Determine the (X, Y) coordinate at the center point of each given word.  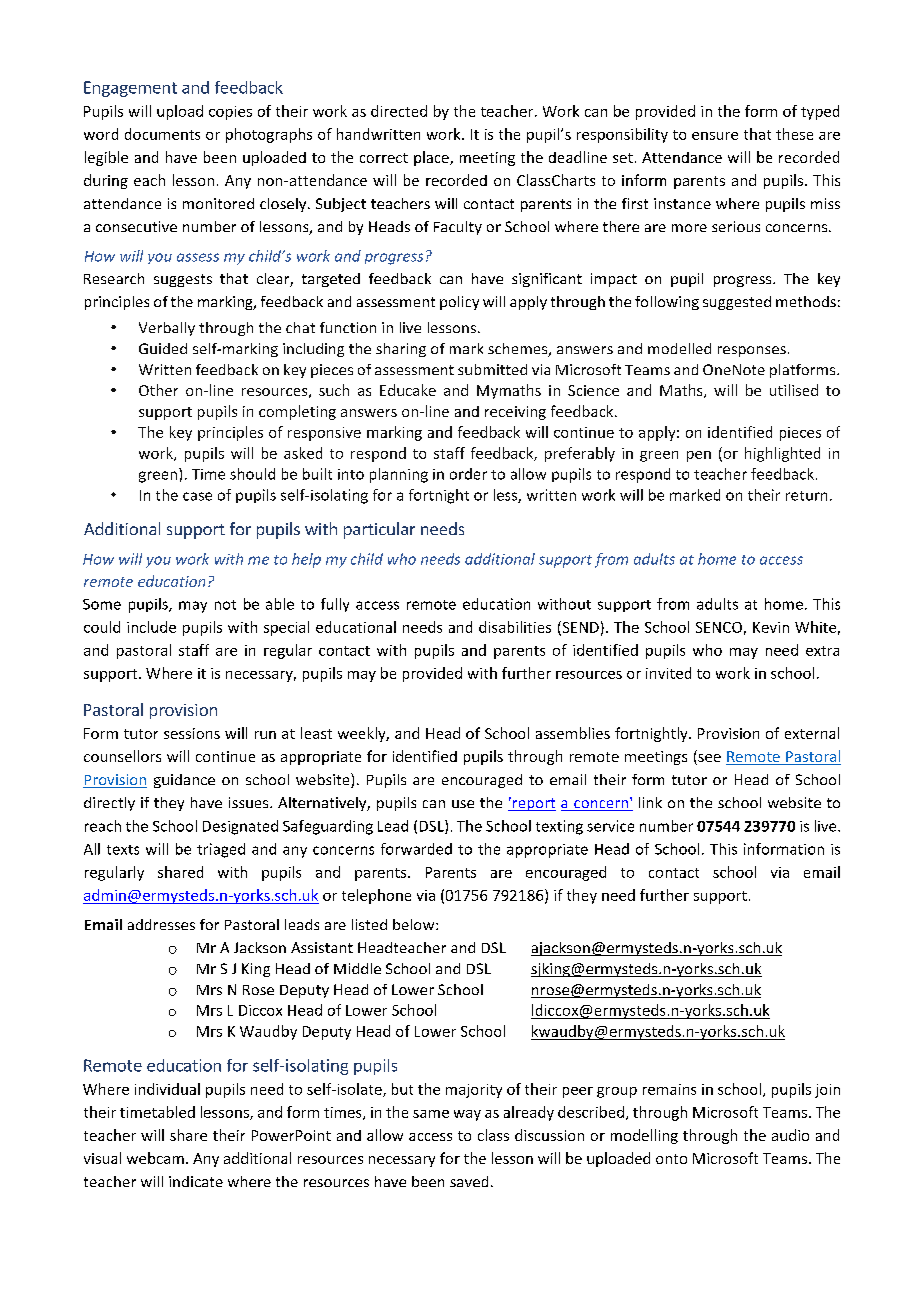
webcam (155, 1158)
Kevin (771, 627)
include (151, 627)
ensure (715, 136)
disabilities (515, 627)
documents (162, 134)
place (432, 158)
